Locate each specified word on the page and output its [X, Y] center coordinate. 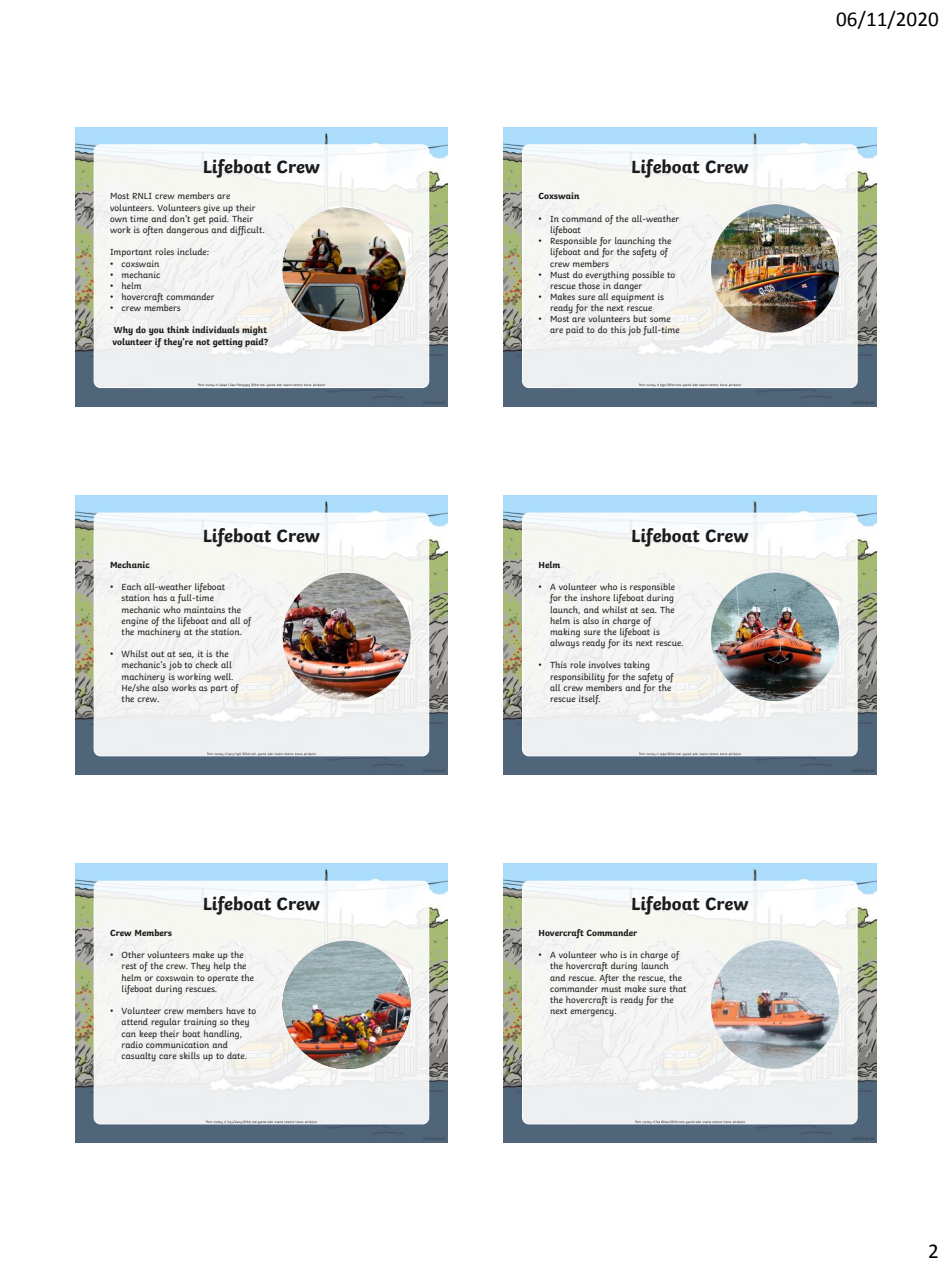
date [237, 1055]
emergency [593, 1013]
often [153, 231]
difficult [247, 231]
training [200, 1023]
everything [607, 276]
